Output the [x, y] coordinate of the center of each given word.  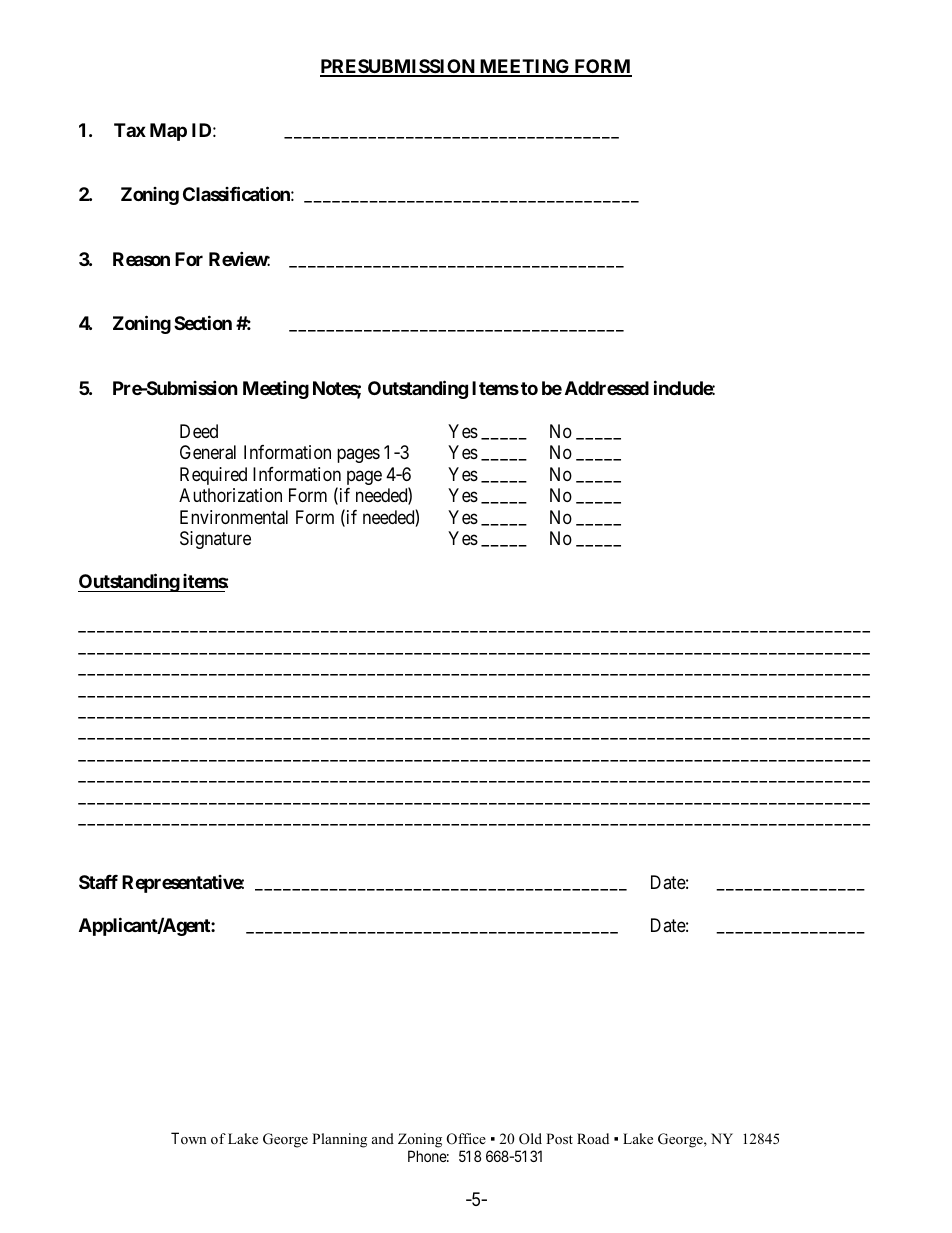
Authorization [230, 495]
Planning [339, 1140]
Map [168, 132]
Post [559, 1138]
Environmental [234, 517]
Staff [98, 882]
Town [189, 1138]
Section [203, 322]
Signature [215, 540]
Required [213, 476]
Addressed [607, 388]
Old [530, 1139]
